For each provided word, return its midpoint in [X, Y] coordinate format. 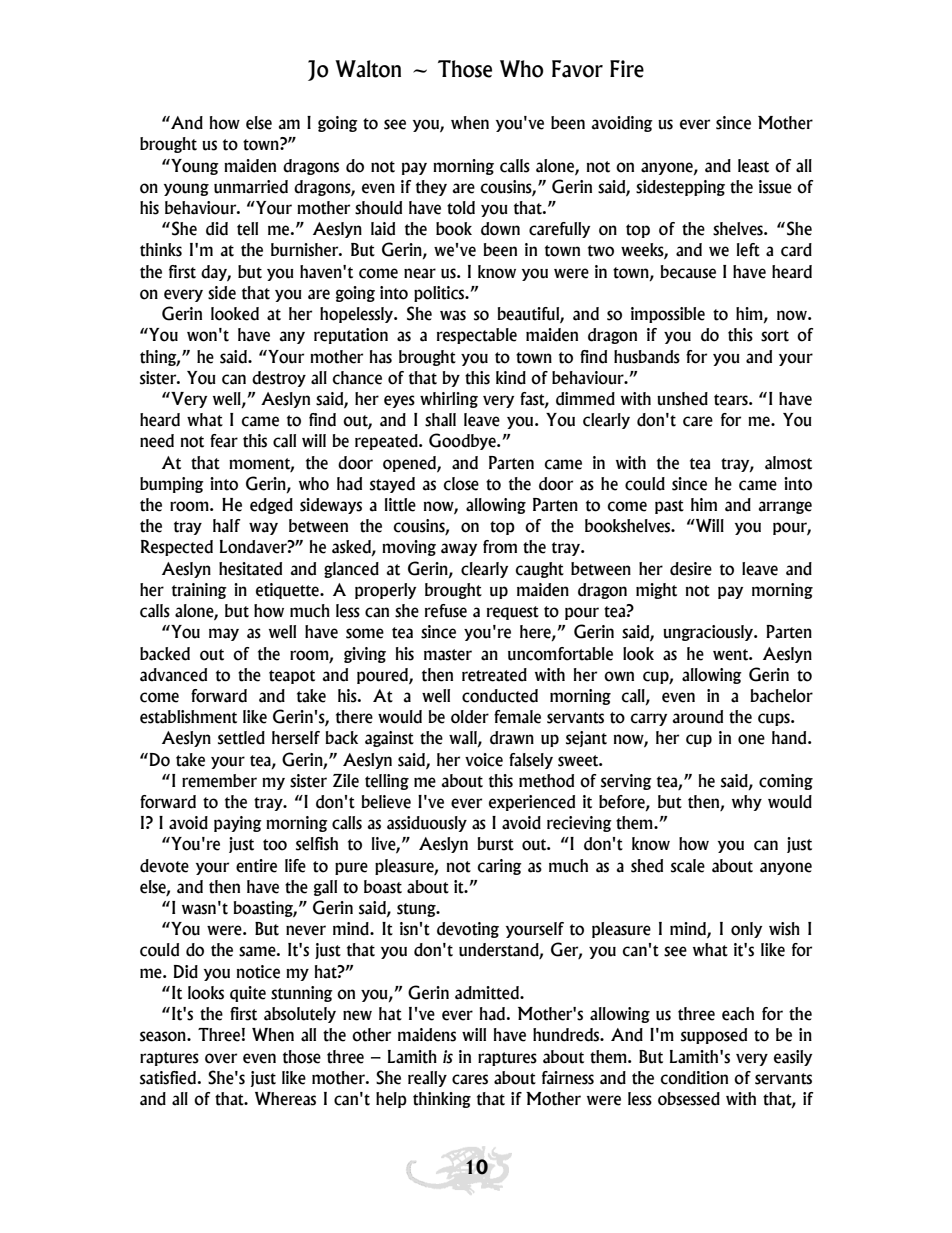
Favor [577, 69]
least [753, 166]
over [221, 1058]
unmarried [251, 187]
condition [694, 1078]
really [427, 1079]
